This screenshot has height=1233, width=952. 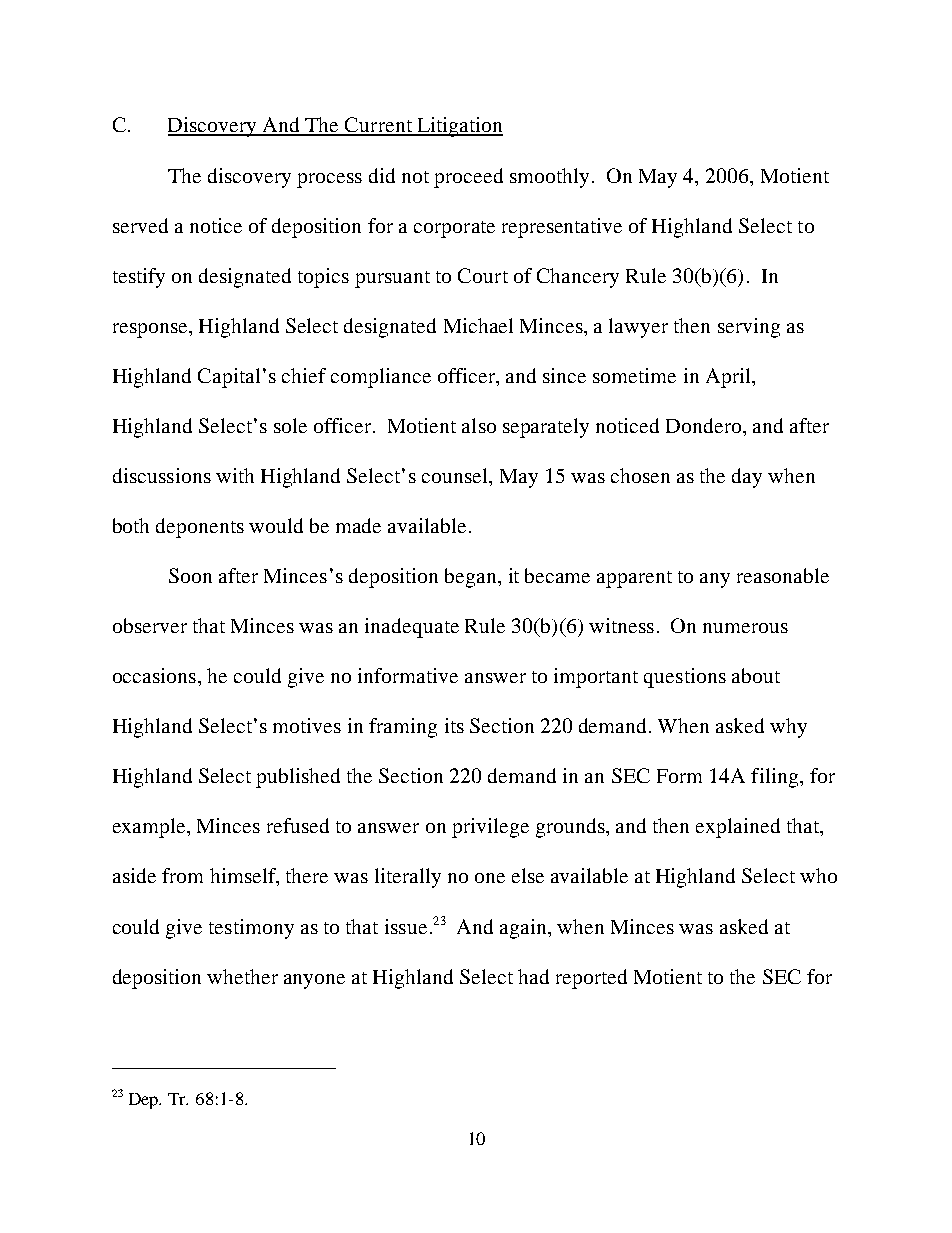 I want to click on Michael, so click(x=478, y=325).
